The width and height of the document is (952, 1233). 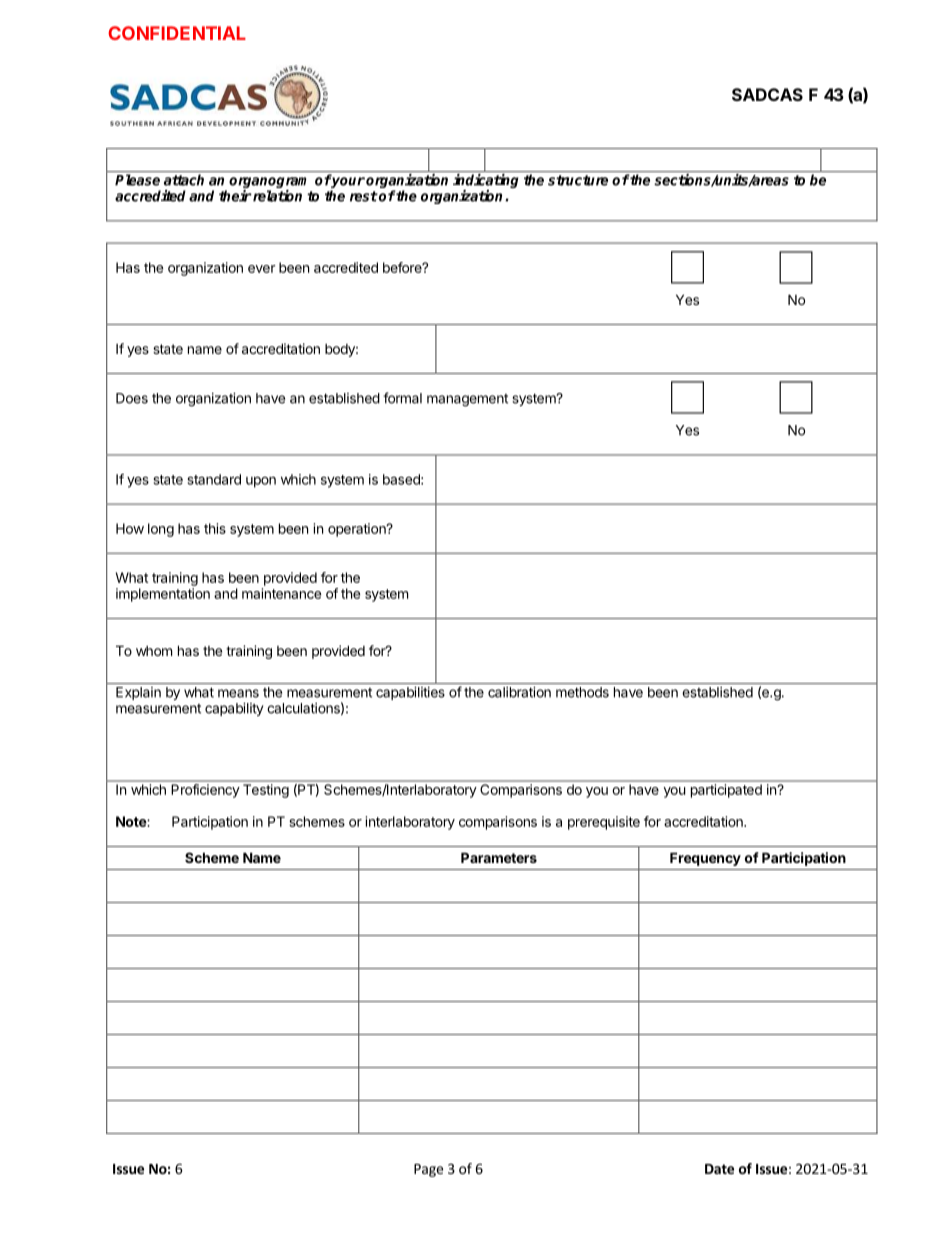 What do you see at coordinates (428, 1170) in the document?
I see `Page` at bounding box center [428, 1170].
